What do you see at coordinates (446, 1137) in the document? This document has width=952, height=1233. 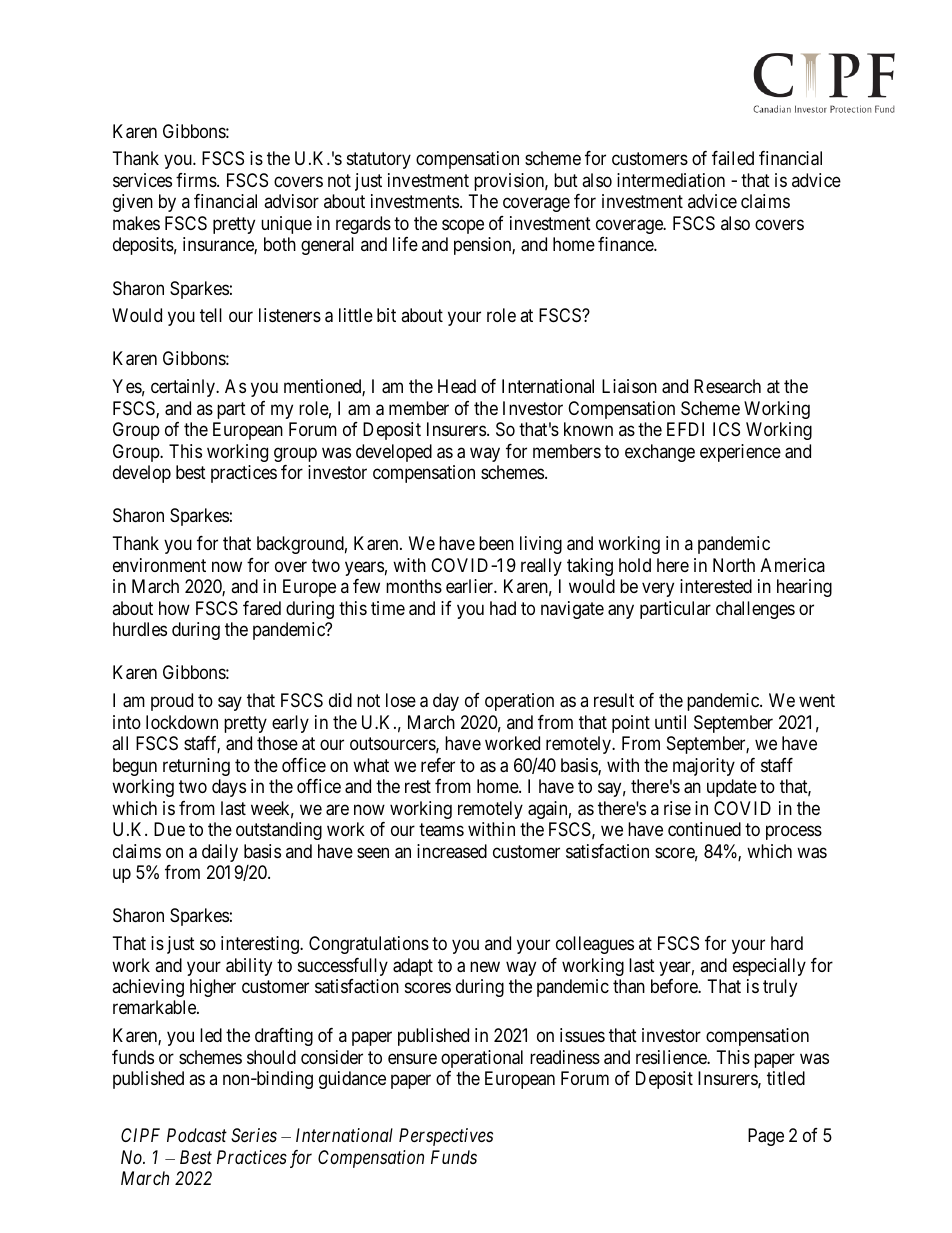 I see `Perspectives` at bounding box center [446, 1137].
